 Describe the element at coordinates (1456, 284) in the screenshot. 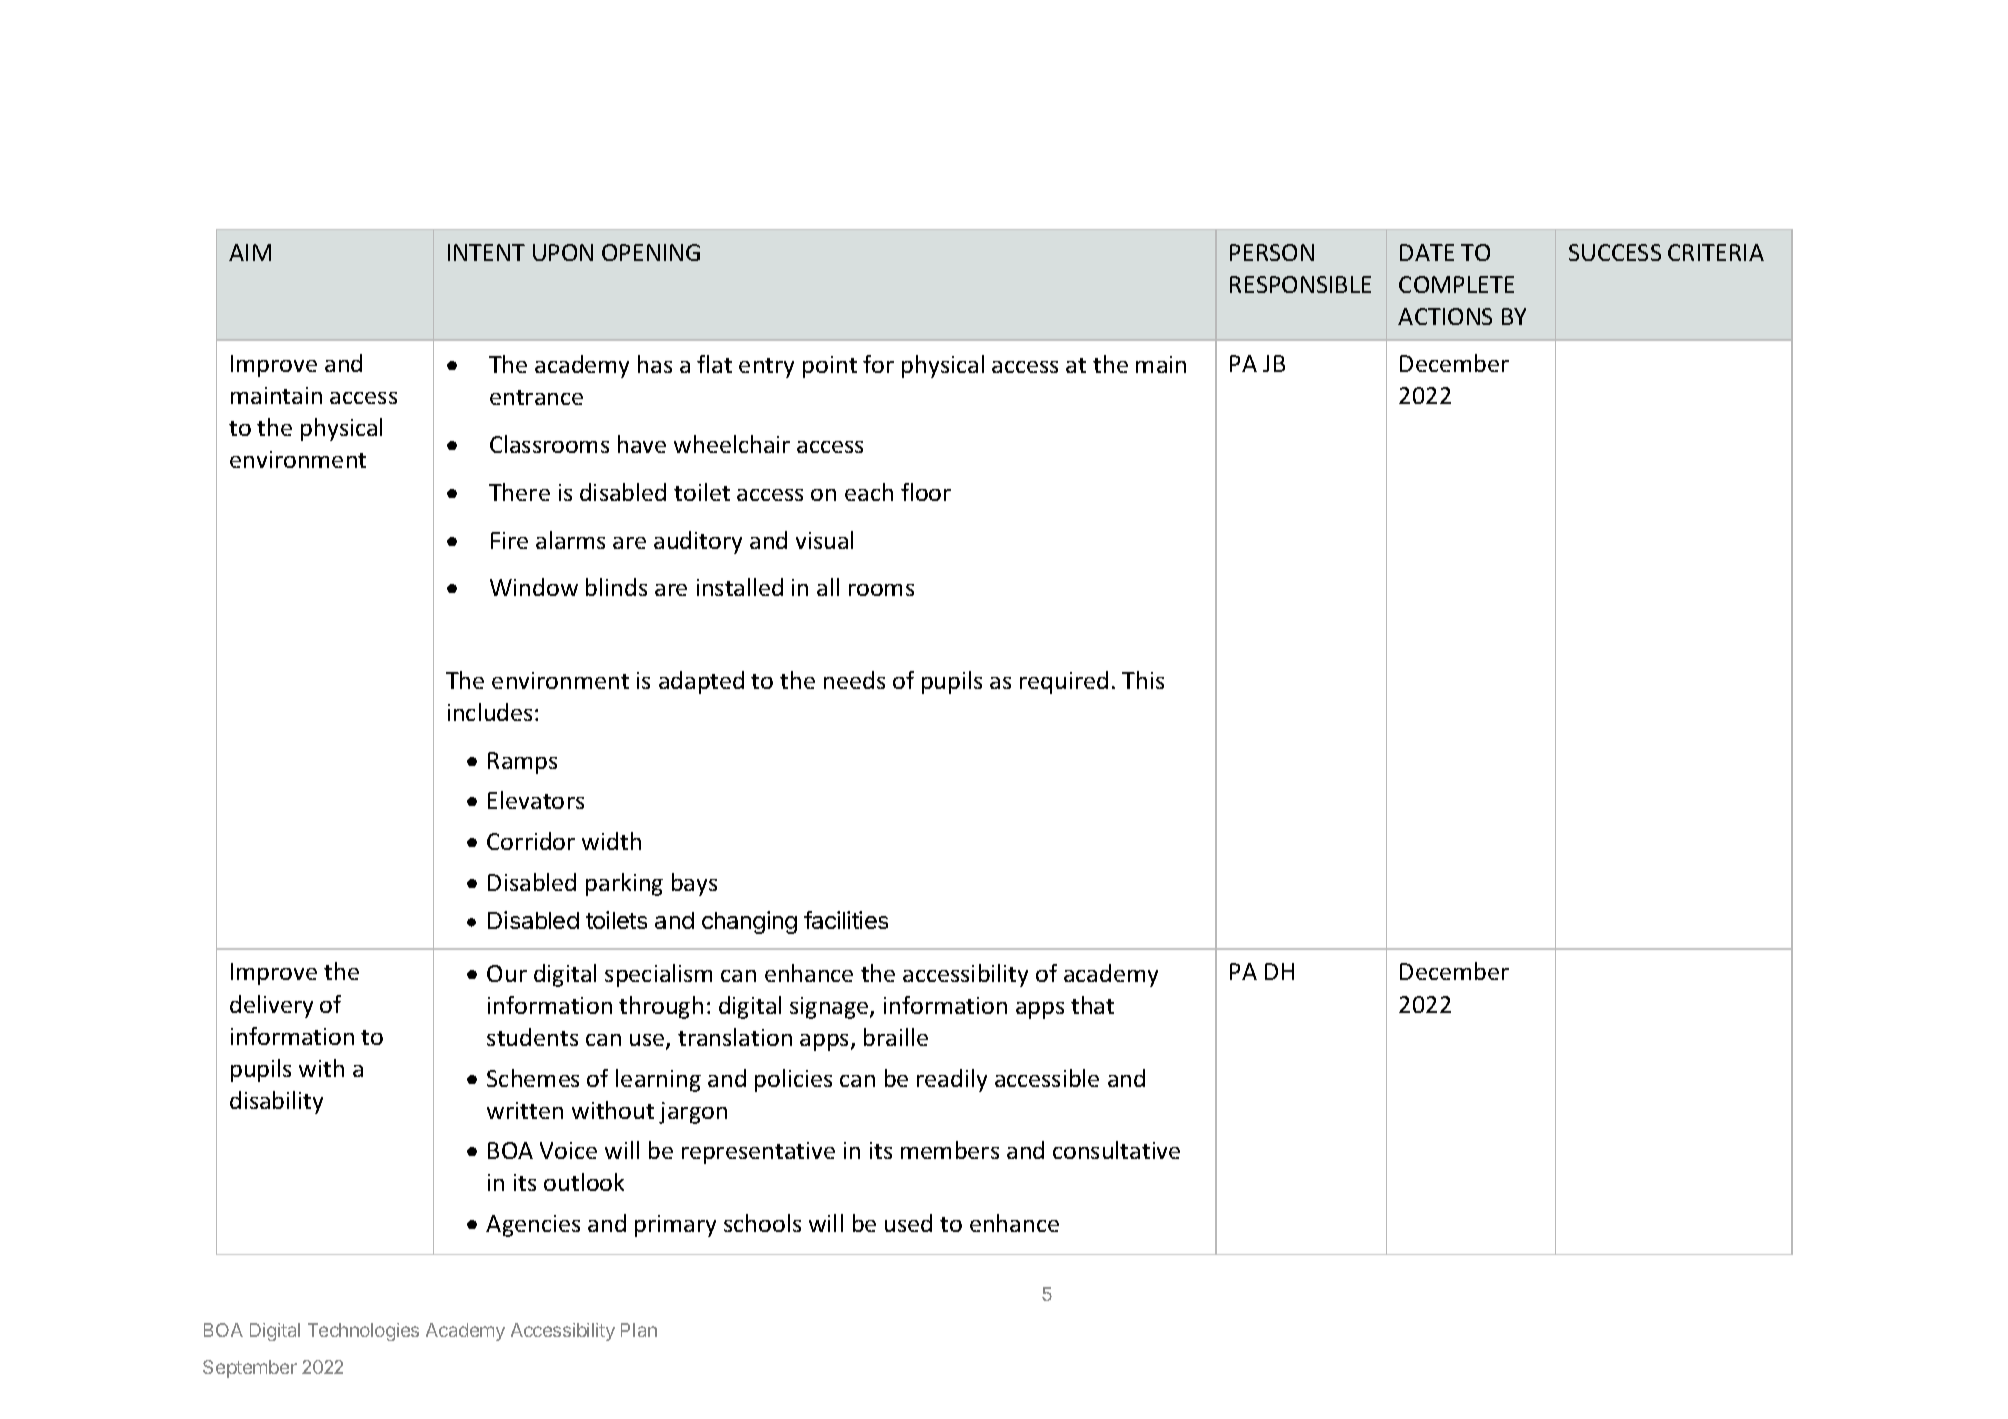

I see `COMPLETE` at that location.
